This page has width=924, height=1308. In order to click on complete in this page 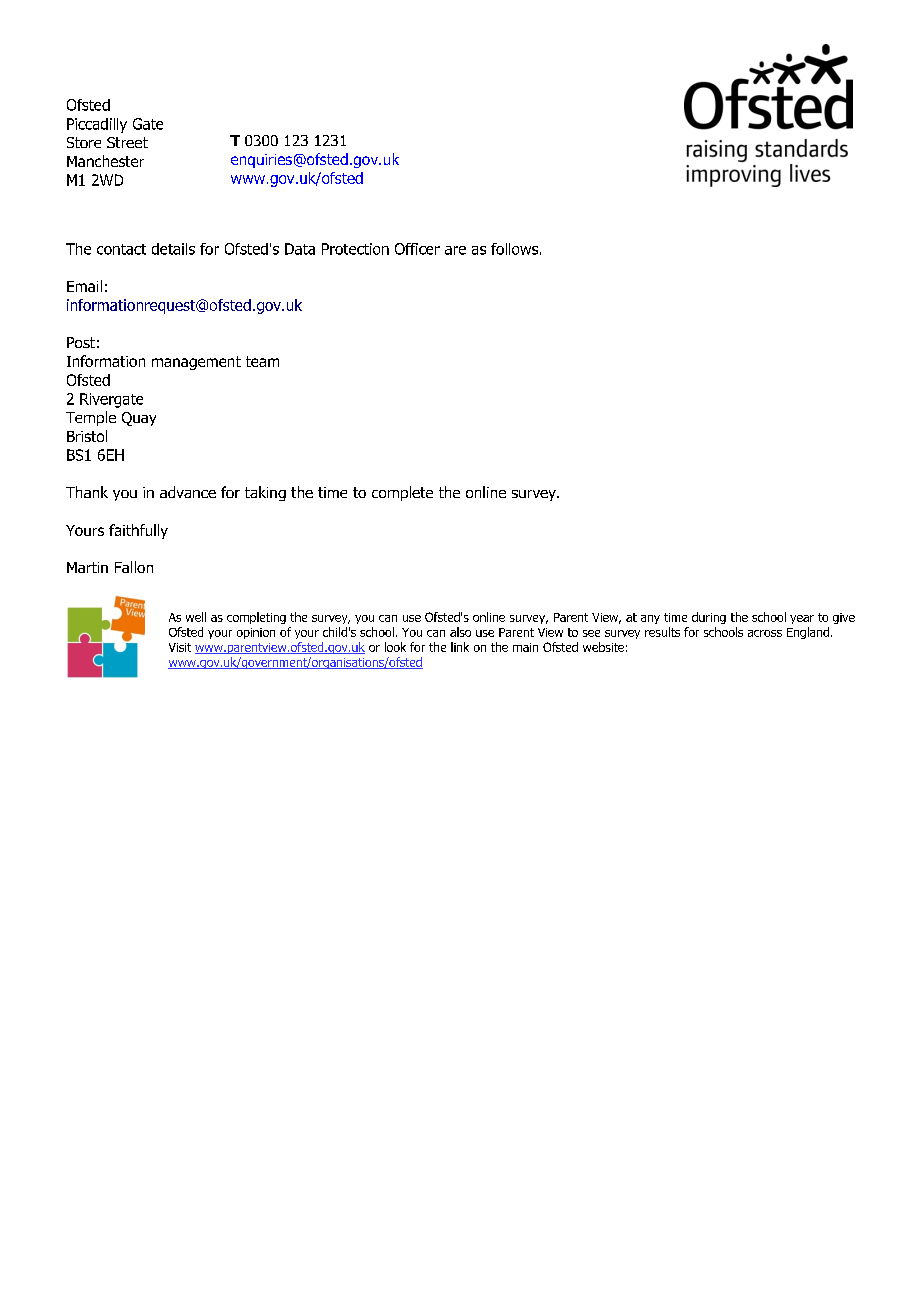, I will do `click(402, 493)`.
